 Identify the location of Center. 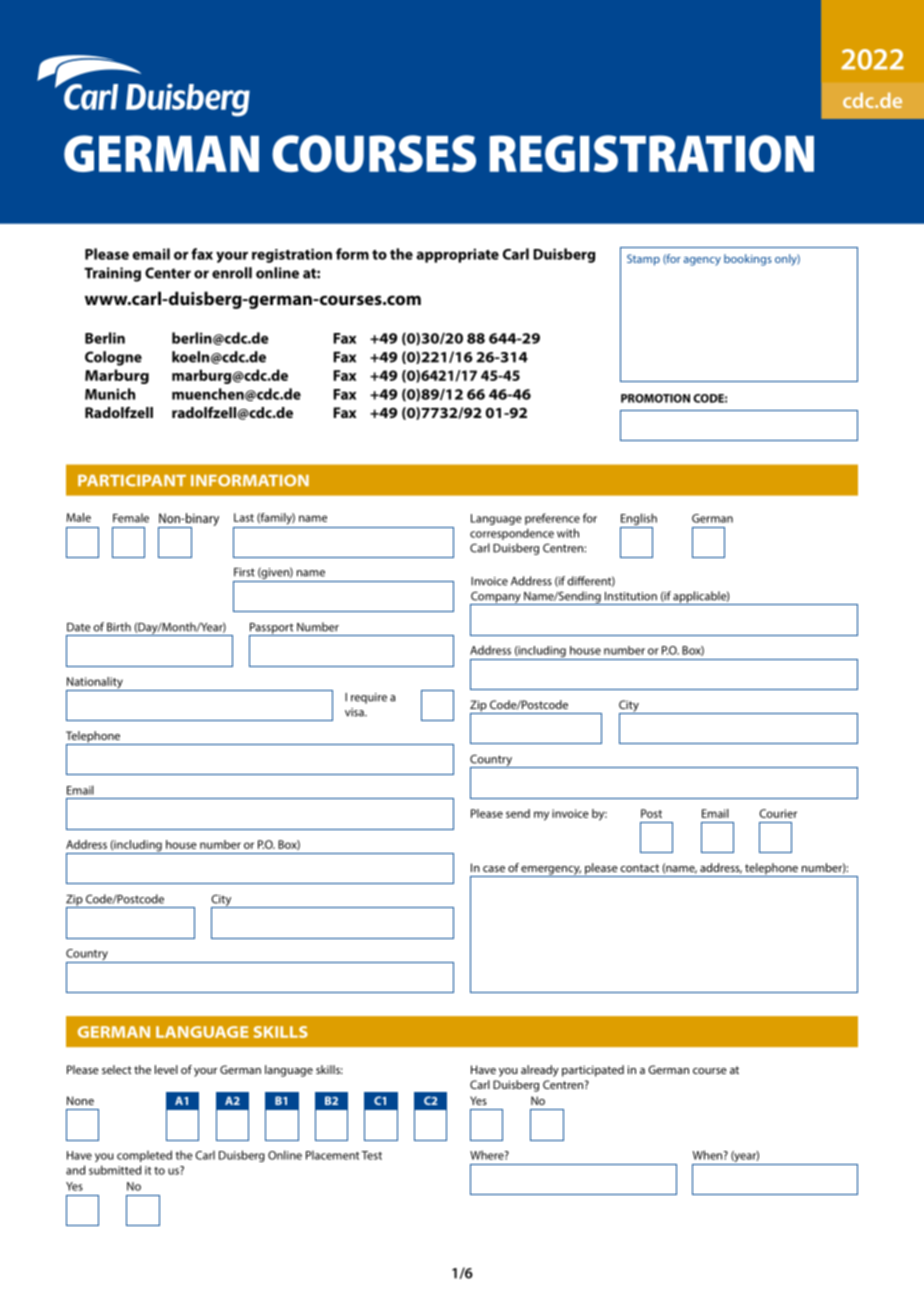
(168, 273).
